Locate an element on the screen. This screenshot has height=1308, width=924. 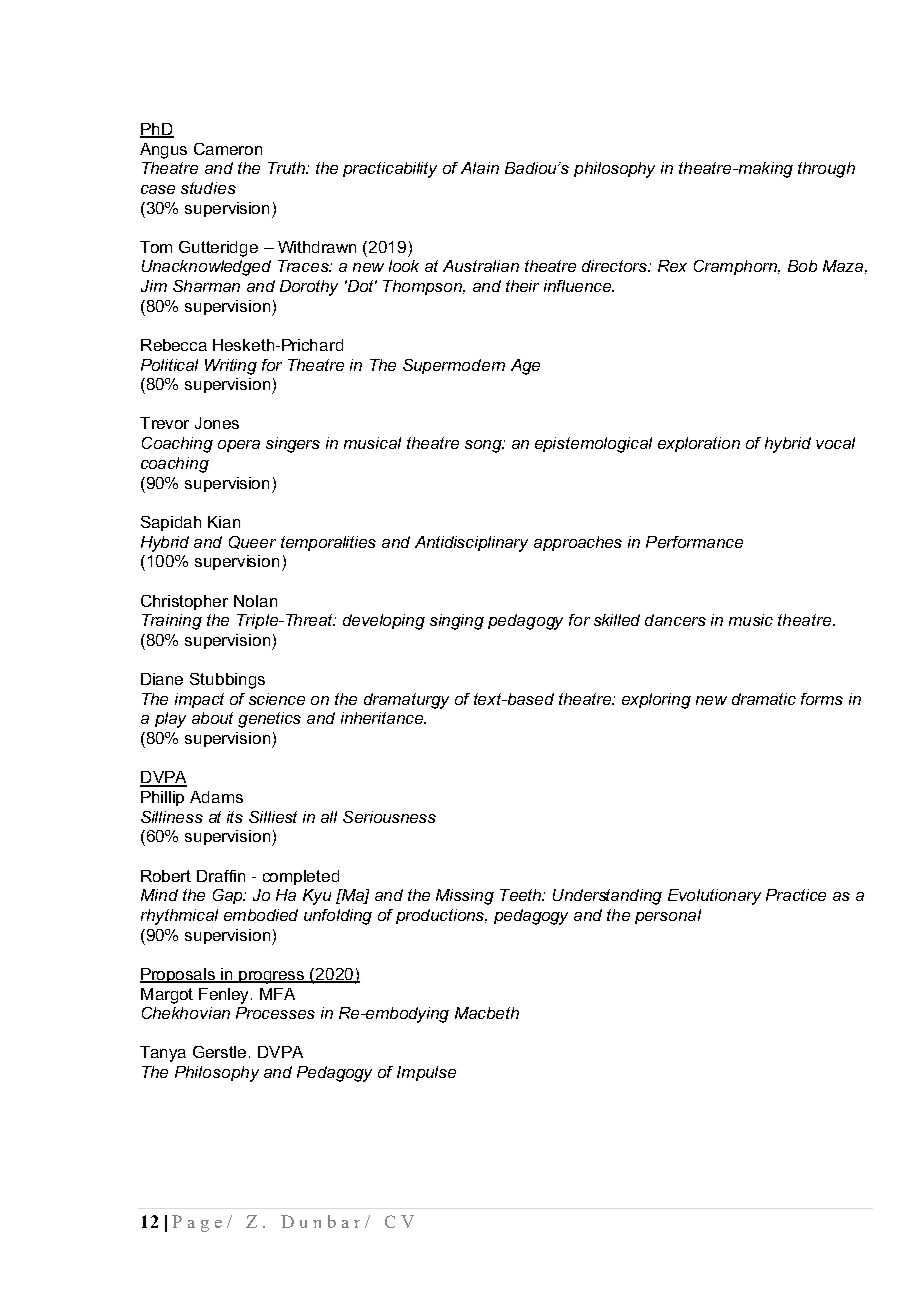
Nolan is located at coordinates (255, 601).
